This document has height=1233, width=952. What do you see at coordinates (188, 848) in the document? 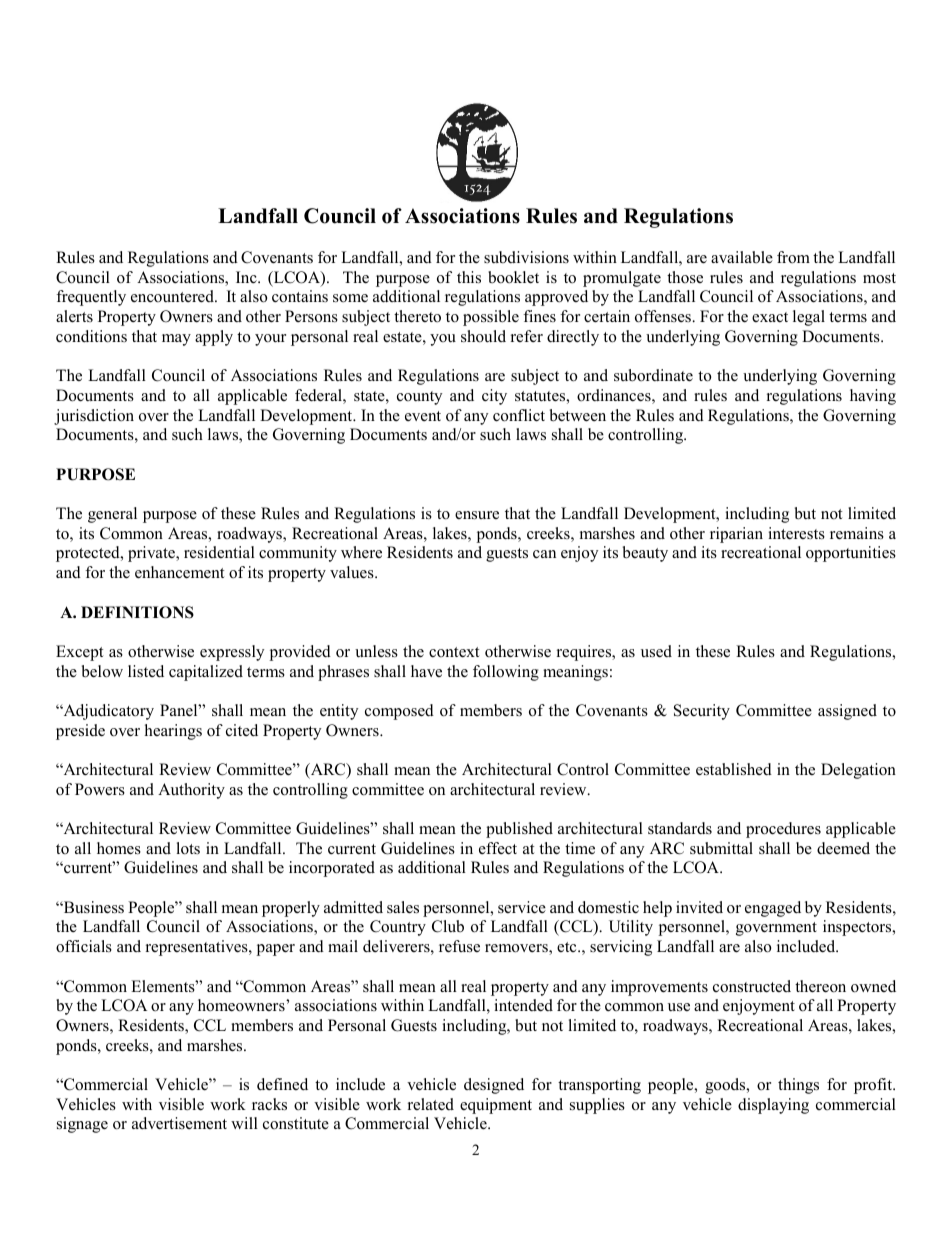
I see `lots` at bounding box center [188, 848].
